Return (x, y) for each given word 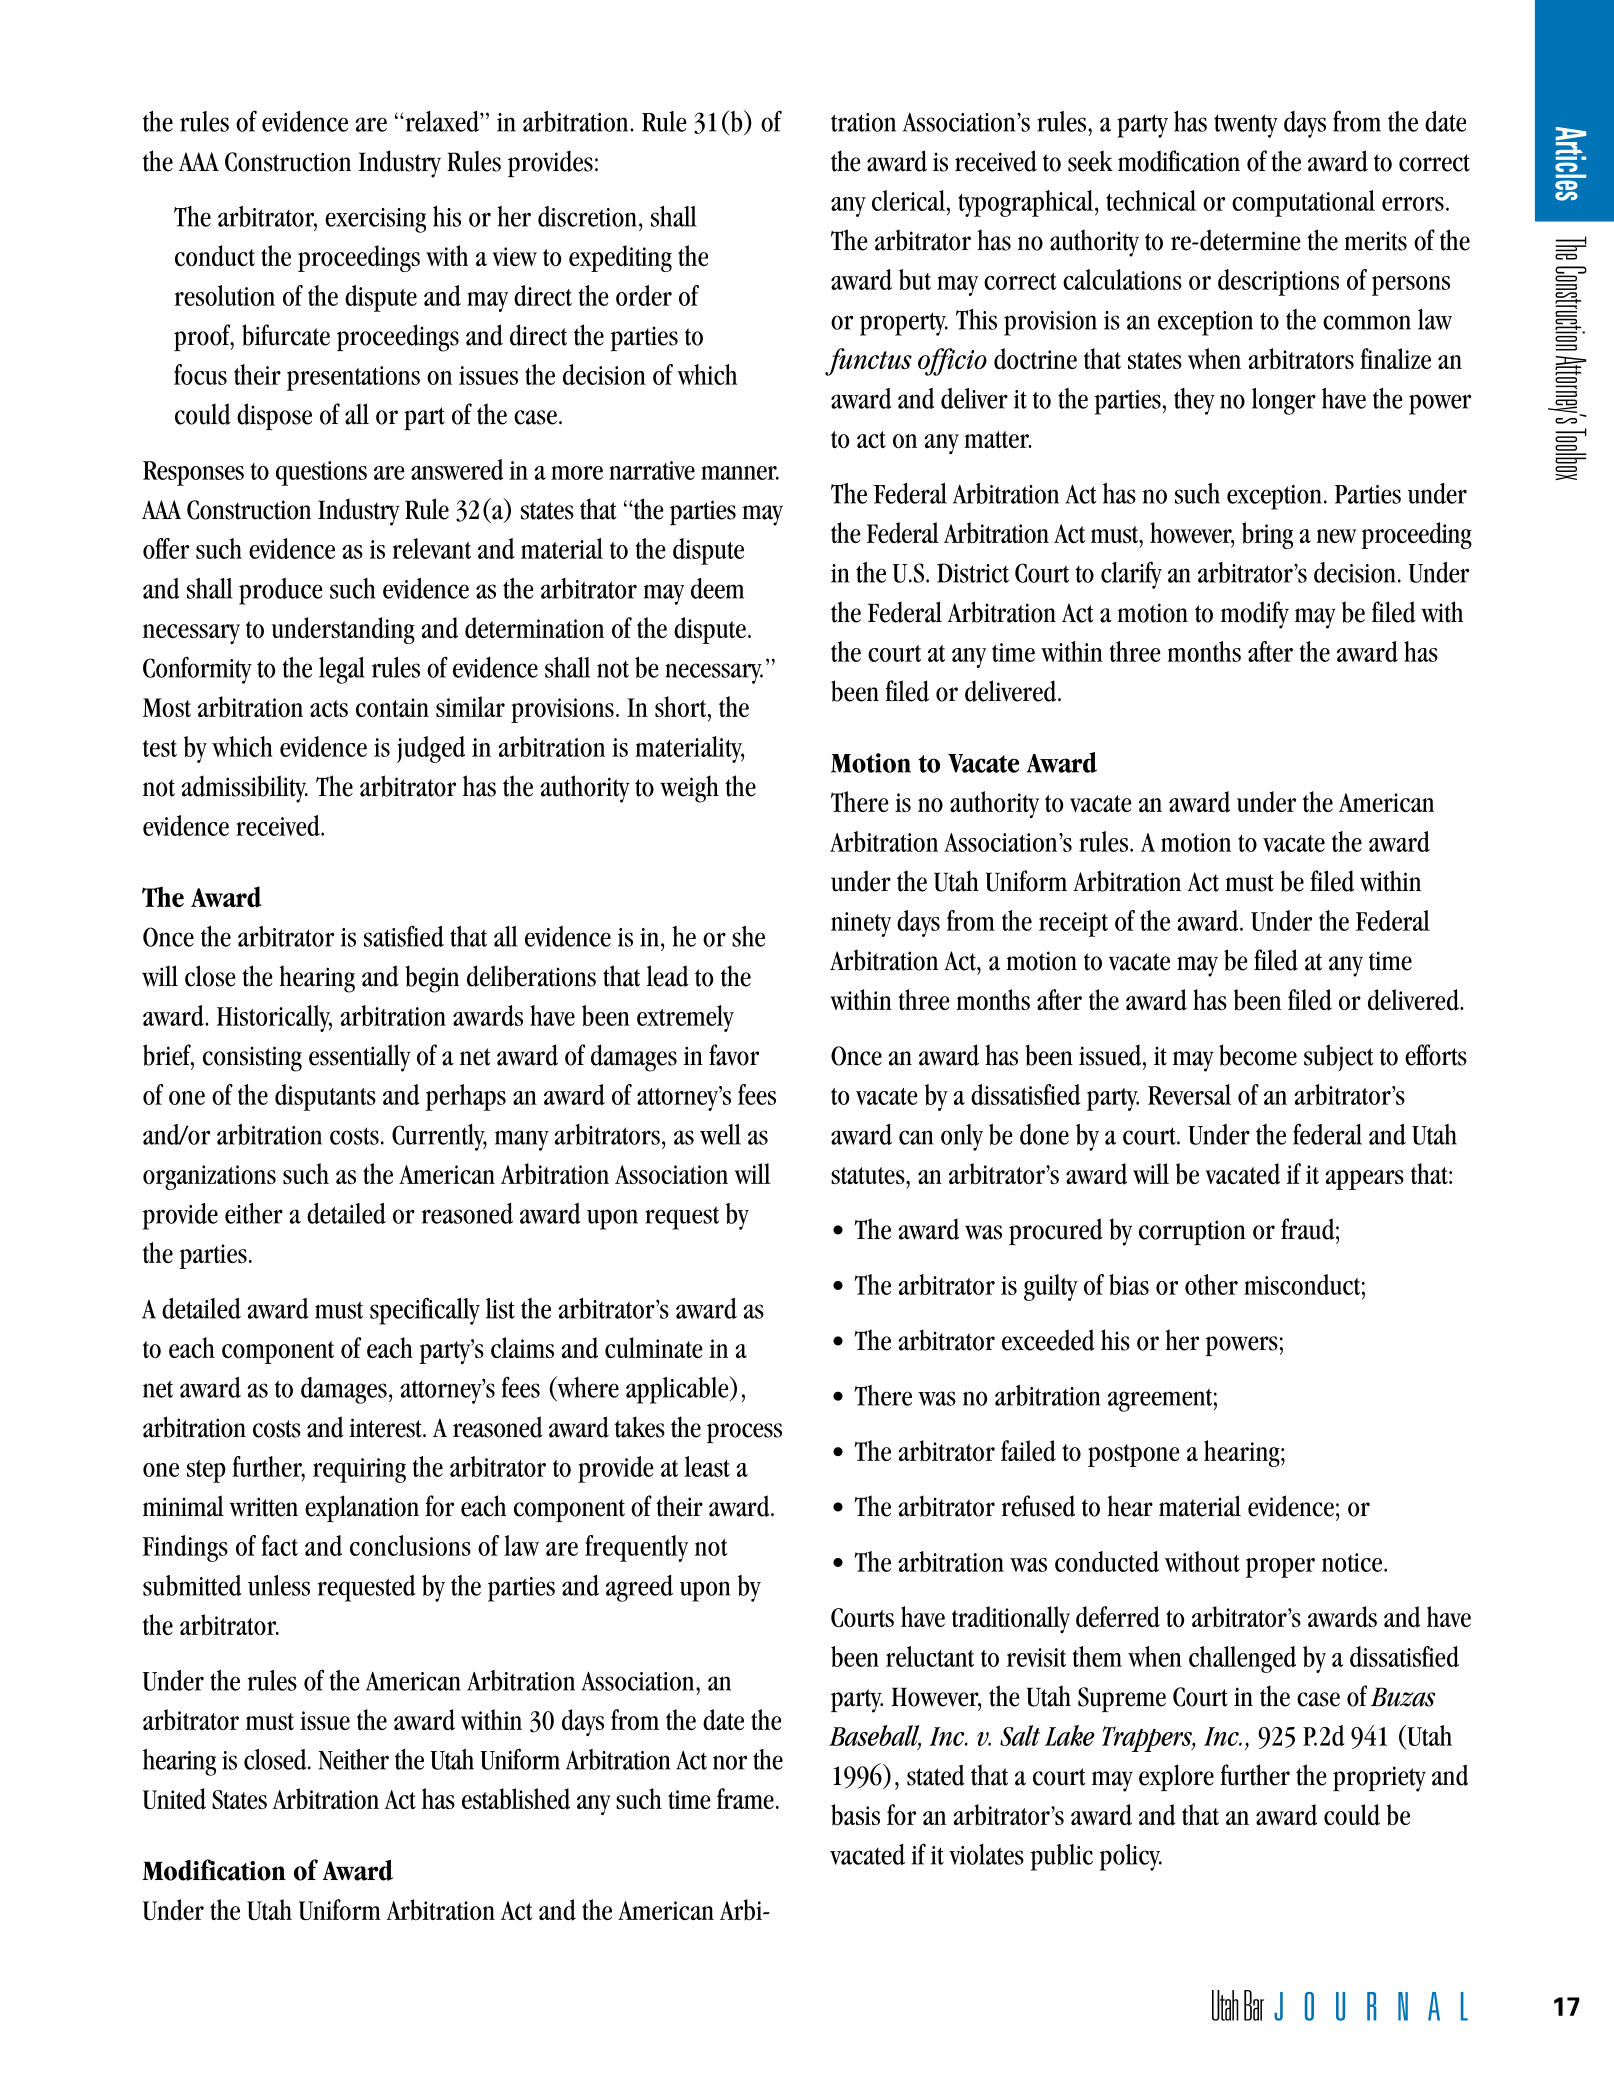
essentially (360, 1058)
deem (717, 588)
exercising (375, 220)
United (174, 1799)
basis (855, 1815)
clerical (910, 200)
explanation (362, 1508)
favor (734, 1055)
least (707, 1466)
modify (1255, 615)
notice (1353, 1562)
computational (1303, 203)
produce (281, 591)
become (1258, 1055)
